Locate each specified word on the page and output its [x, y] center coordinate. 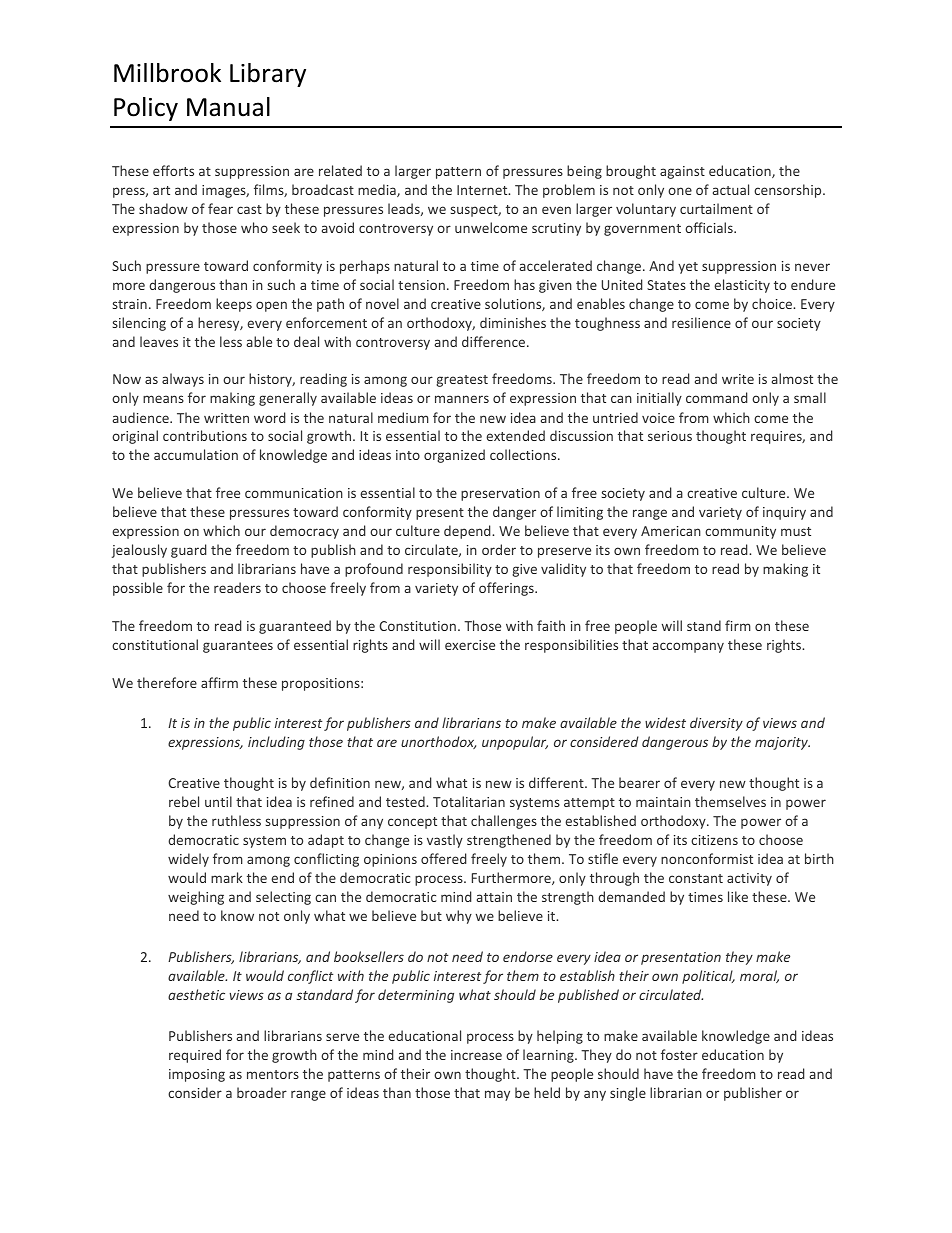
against [682, 172]
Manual [228, 107]
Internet [483, 190]
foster [679, 1054]
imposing [197, 1075]
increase [476, 1055]
